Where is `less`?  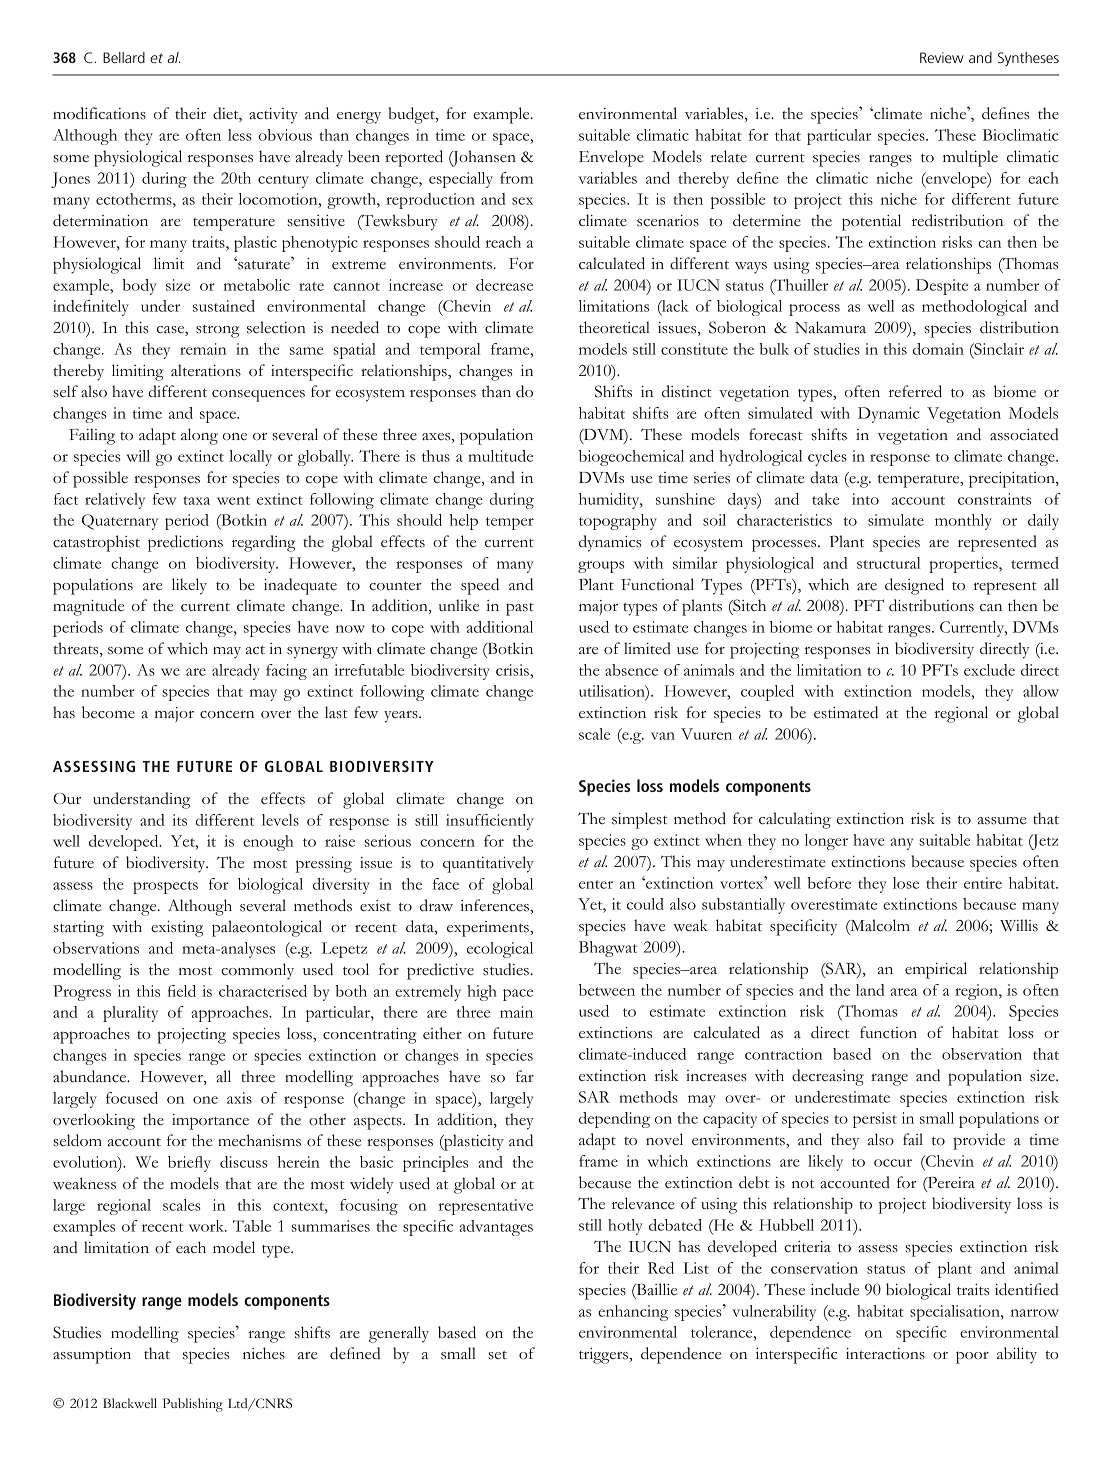 less is located at coordinates (240, 135).
